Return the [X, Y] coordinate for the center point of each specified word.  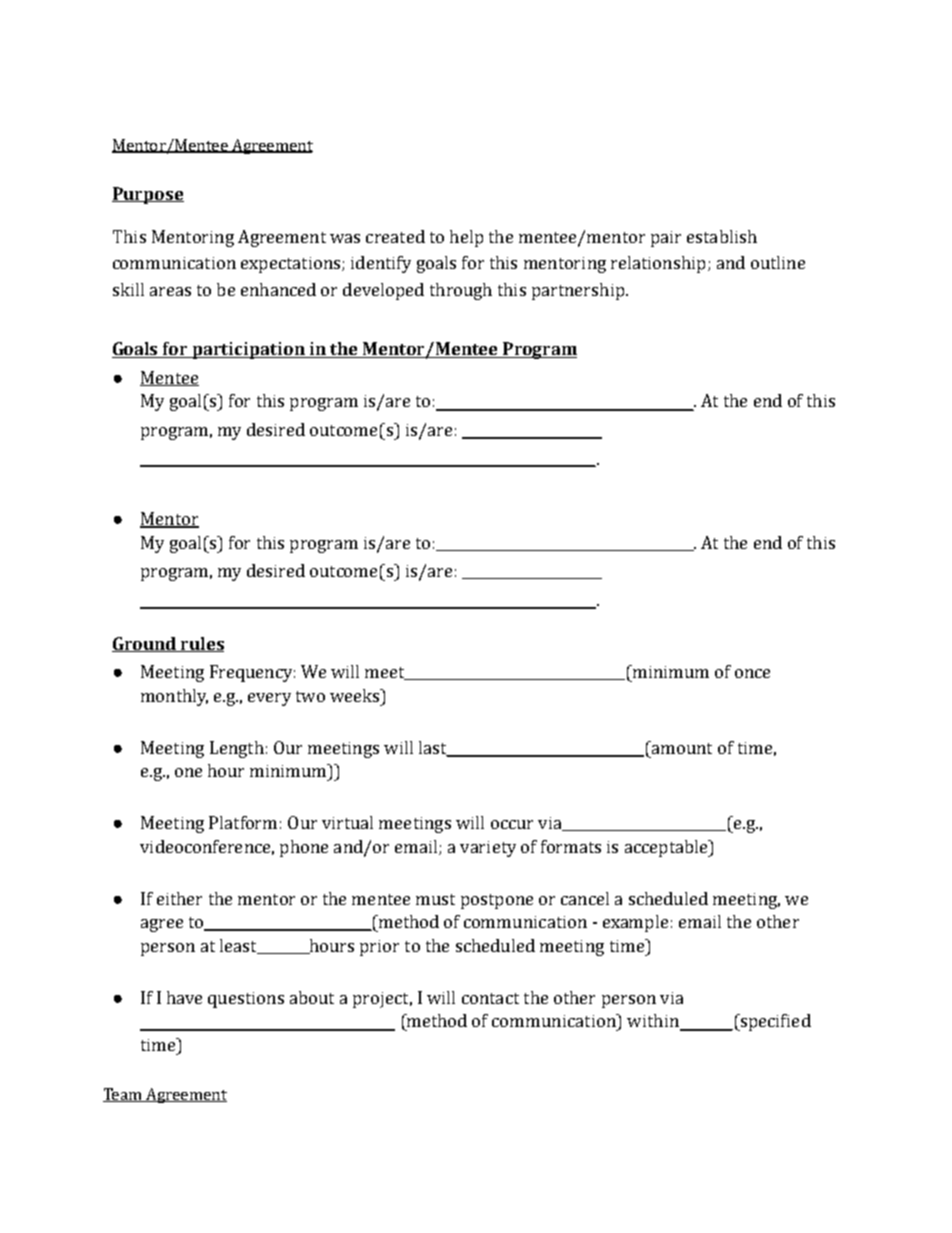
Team [123, 1095]
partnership [579, 291]
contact [490, 998]
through [461, 291]
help [466, 238]
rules [201, 644]
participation [249, 350]
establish [722, 236]
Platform [243, 822]
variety [488, 849]
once [752, 673]
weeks [355, 695]
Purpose [148, 195]
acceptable [667, 848]
